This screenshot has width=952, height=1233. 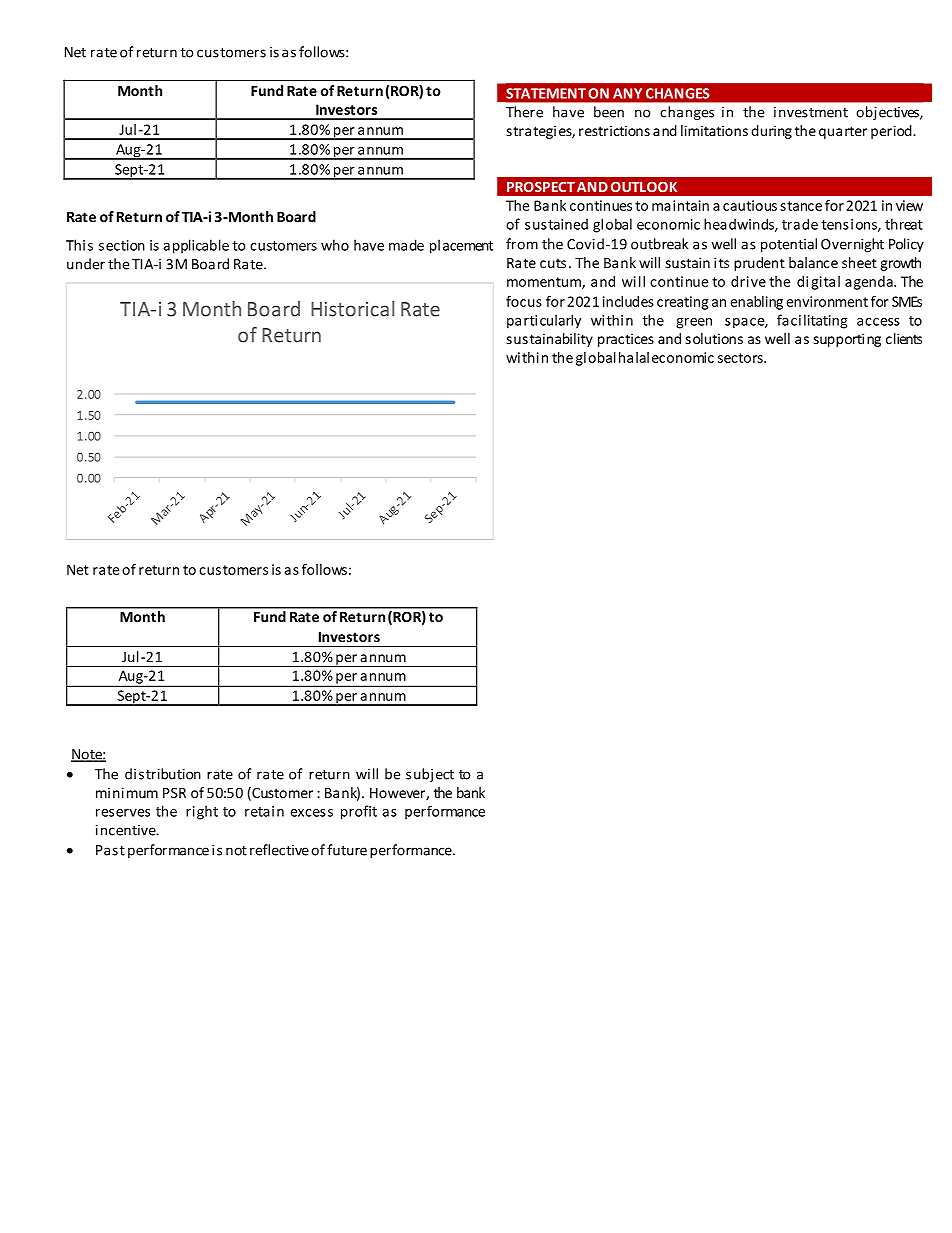 I want to click on under, so click(x=86, y=264).
